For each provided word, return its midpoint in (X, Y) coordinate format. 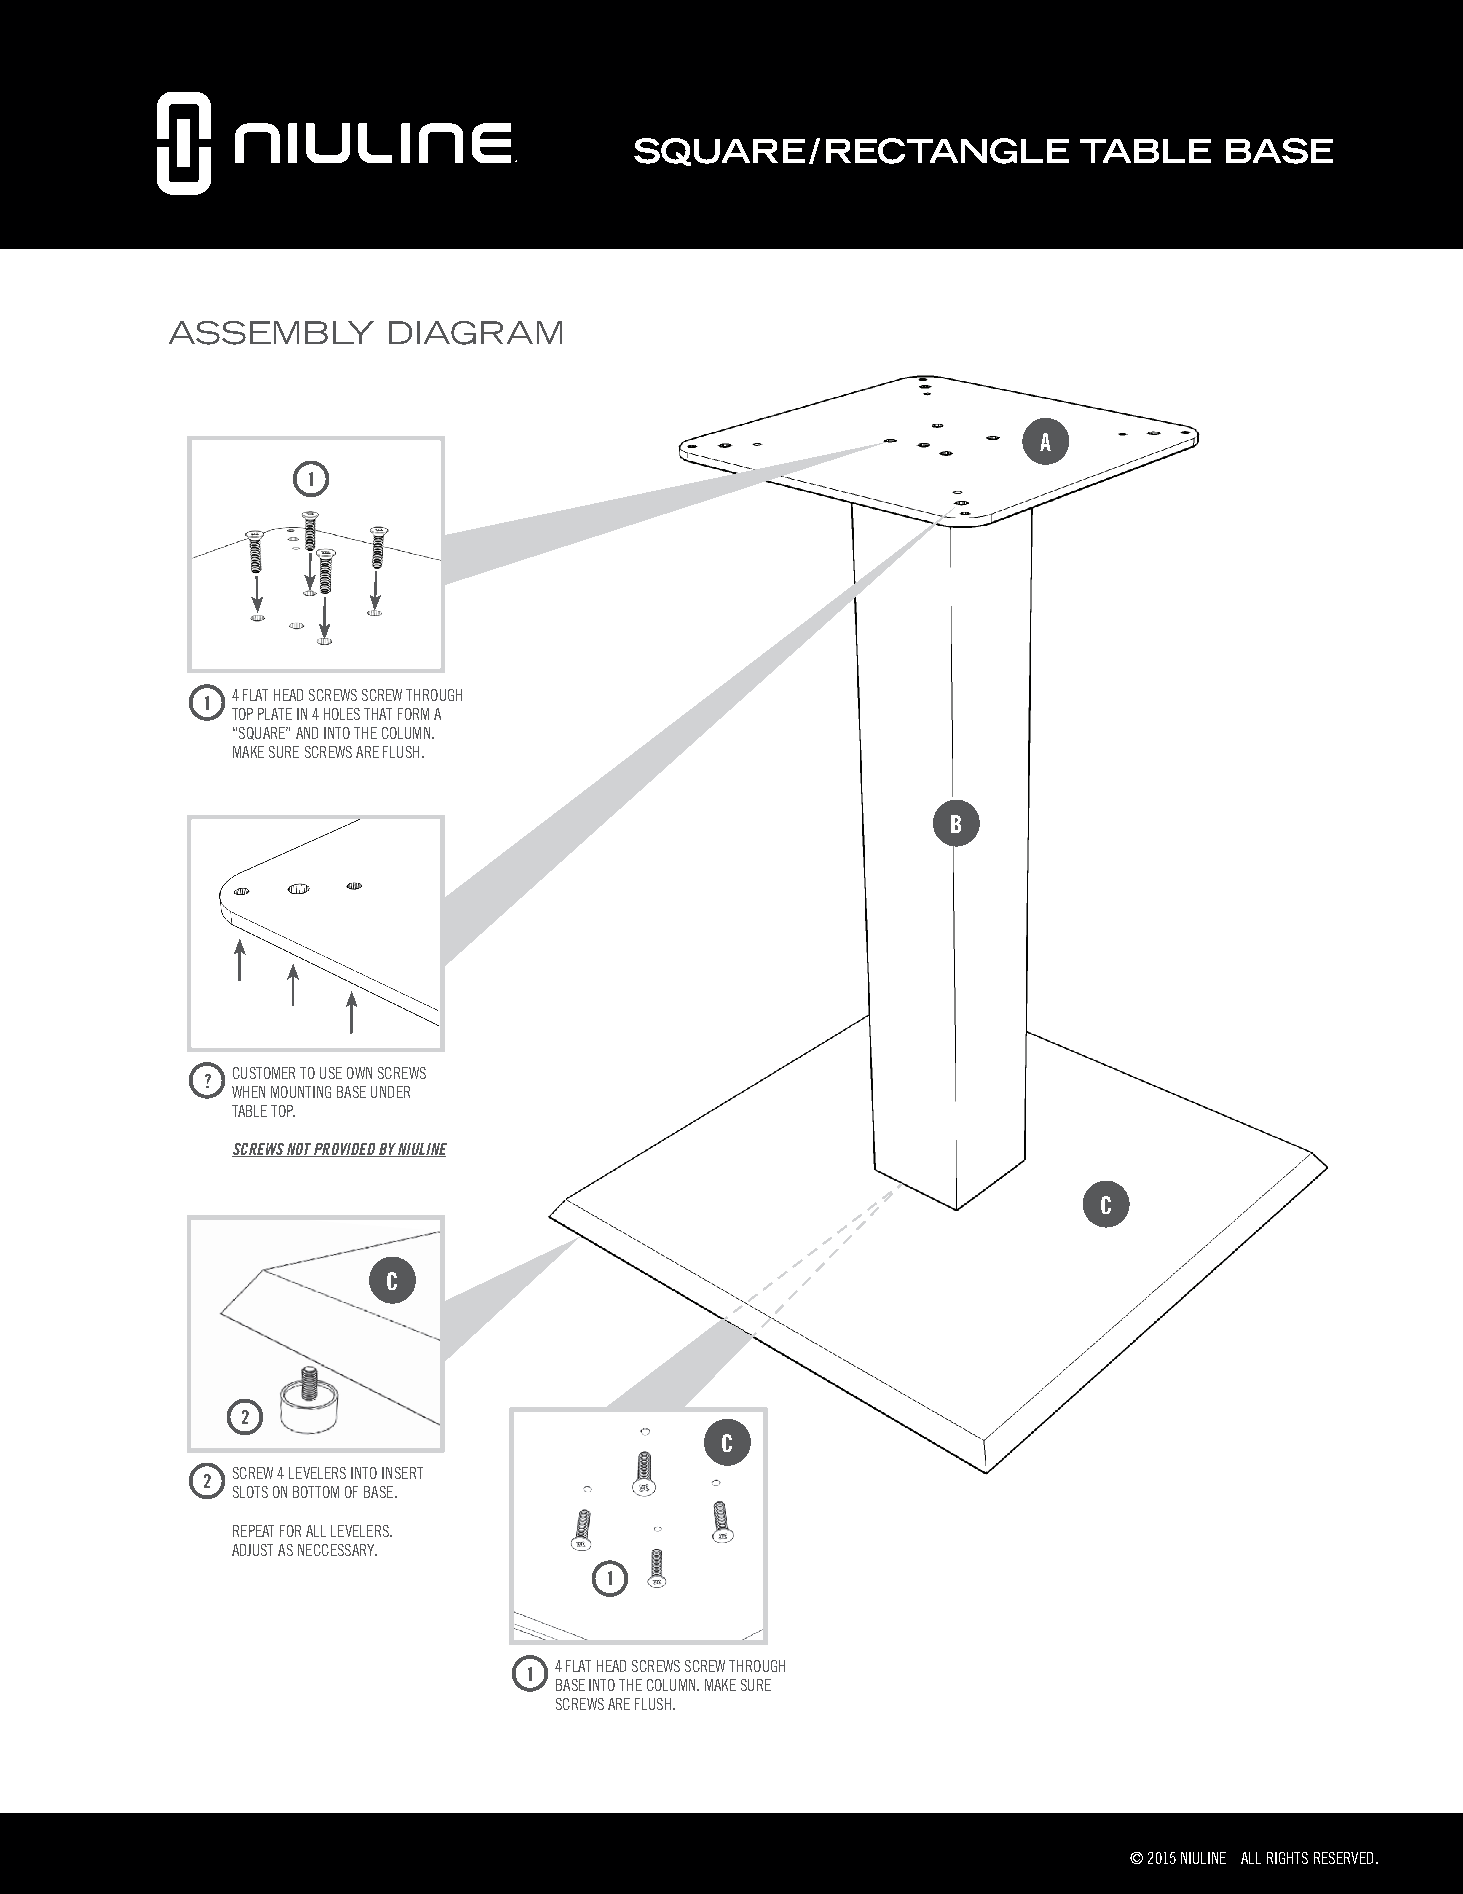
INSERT (402, 1473)
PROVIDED (345, 1150)
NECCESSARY (337, 1550)
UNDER (390, 1092)
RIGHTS (1287, 1858)
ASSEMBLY (271, 333)
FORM (413, 714)
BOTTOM (316, 1492)
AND (307, 733)
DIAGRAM (475, 333)
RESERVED (1343, 1858)
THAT (378, 714)
